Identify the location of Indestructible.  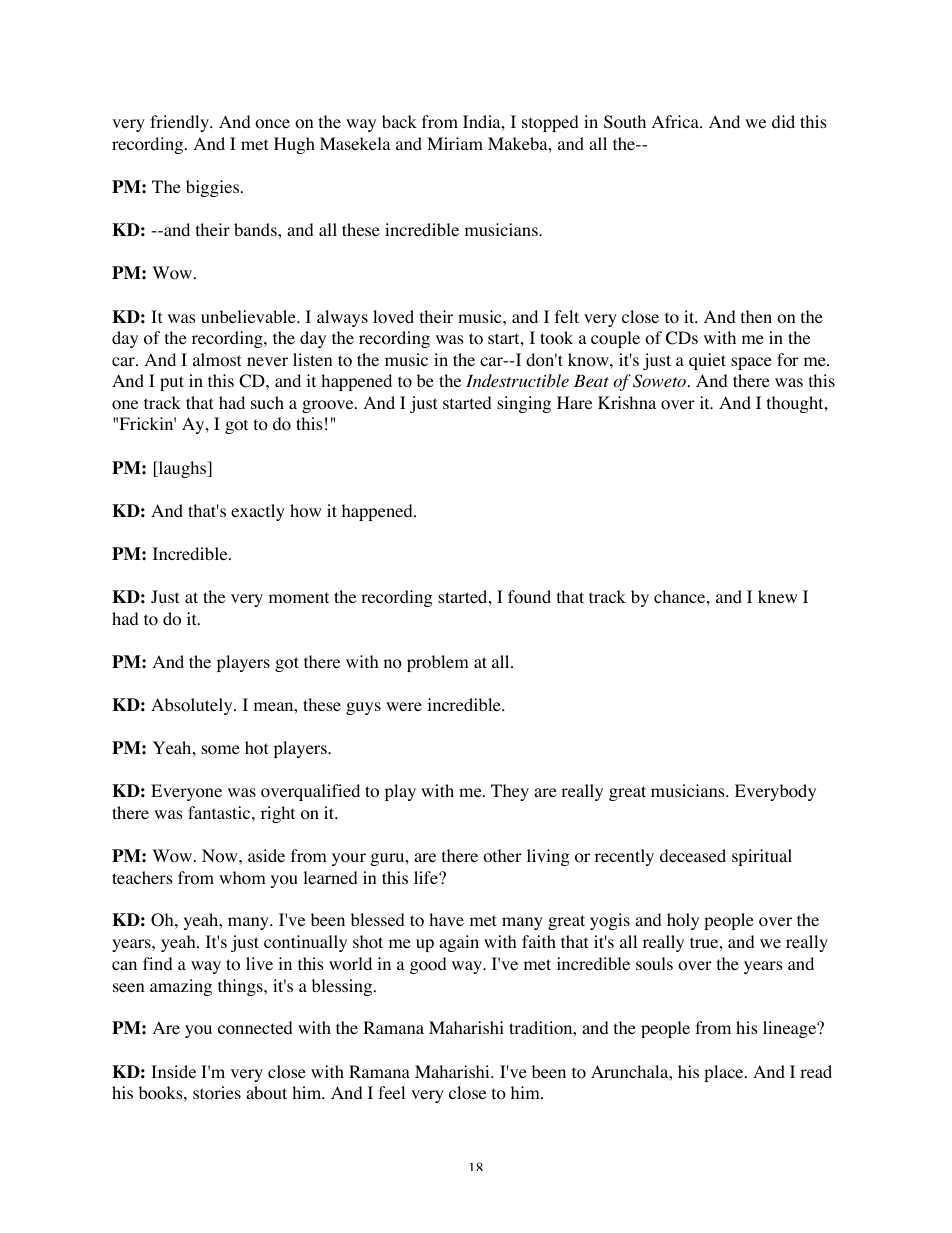
(517, 381).
